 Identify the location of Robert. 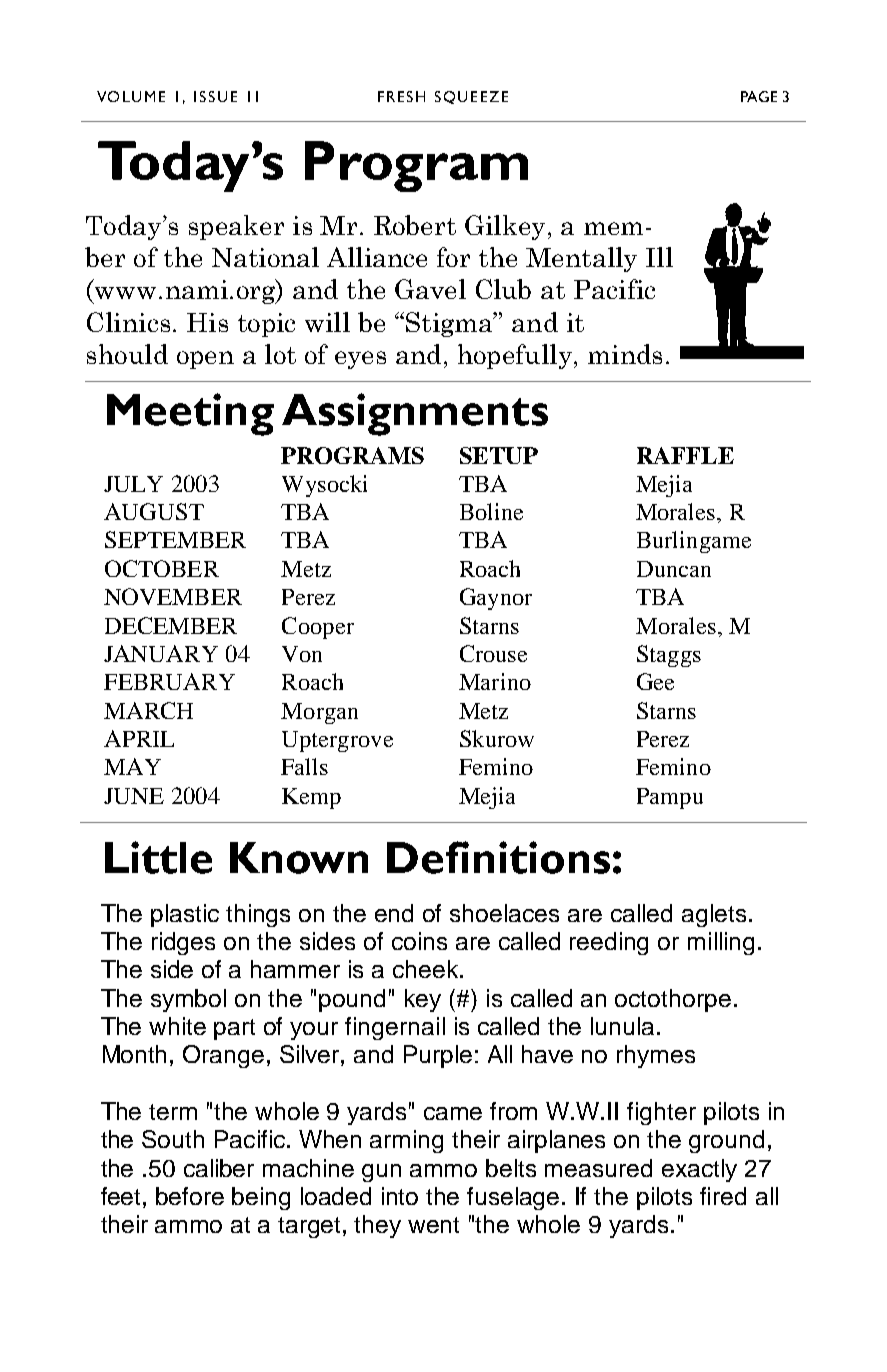
(415, 225).
